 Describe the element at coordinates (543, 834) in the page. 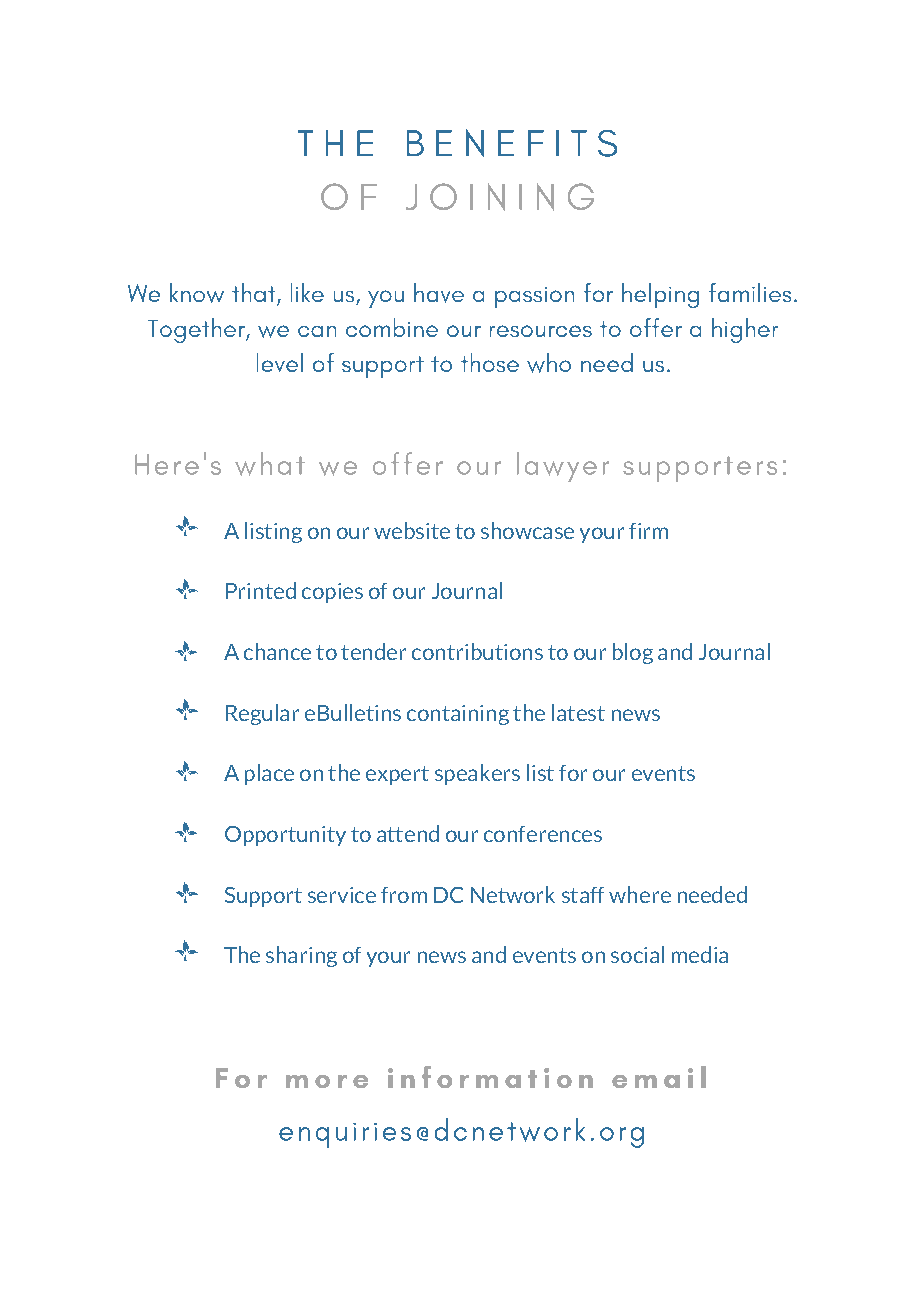

I see `conferences` at that location.
